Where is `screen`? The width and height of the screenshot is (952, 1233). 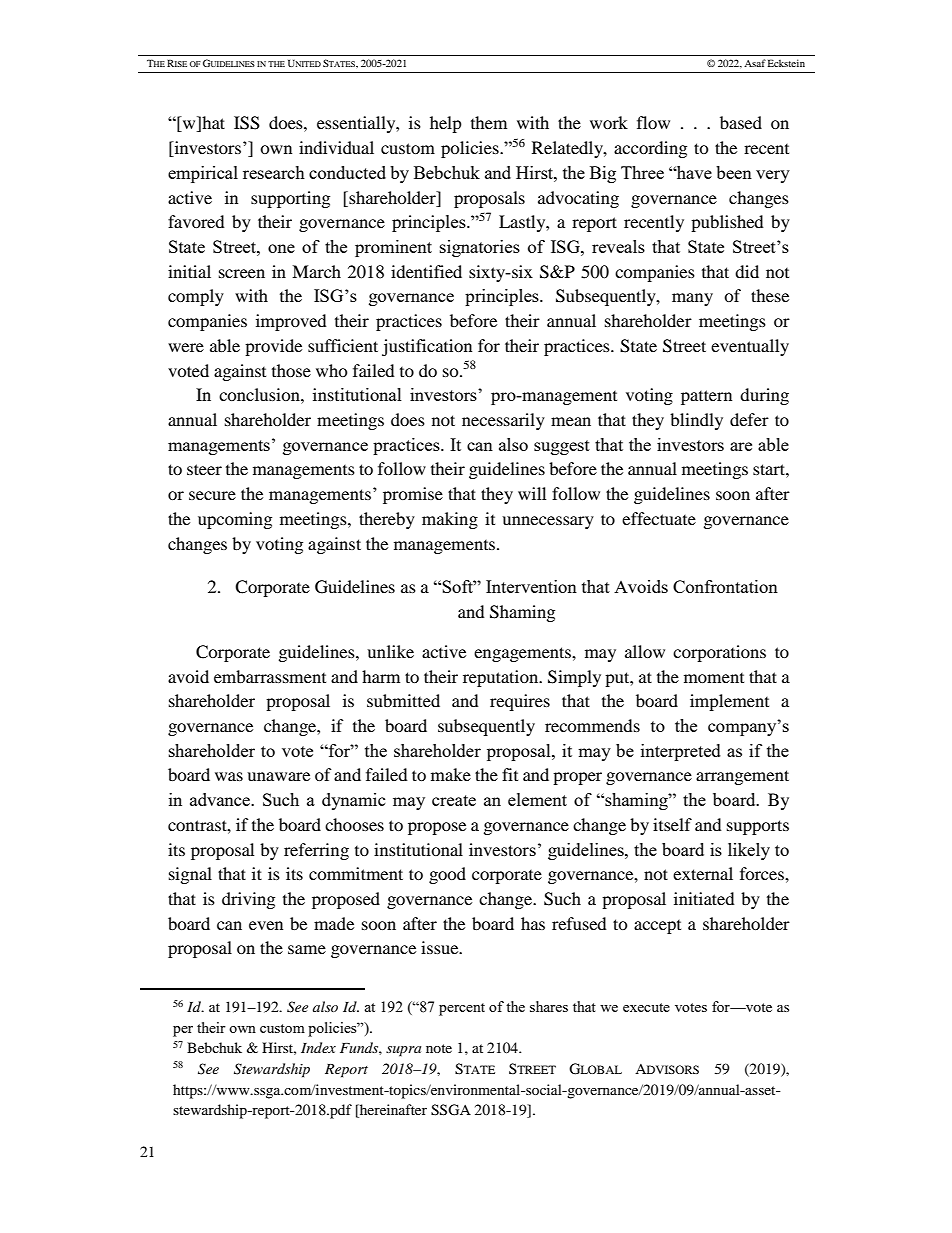
screen is located at coordinates (242, 273).
